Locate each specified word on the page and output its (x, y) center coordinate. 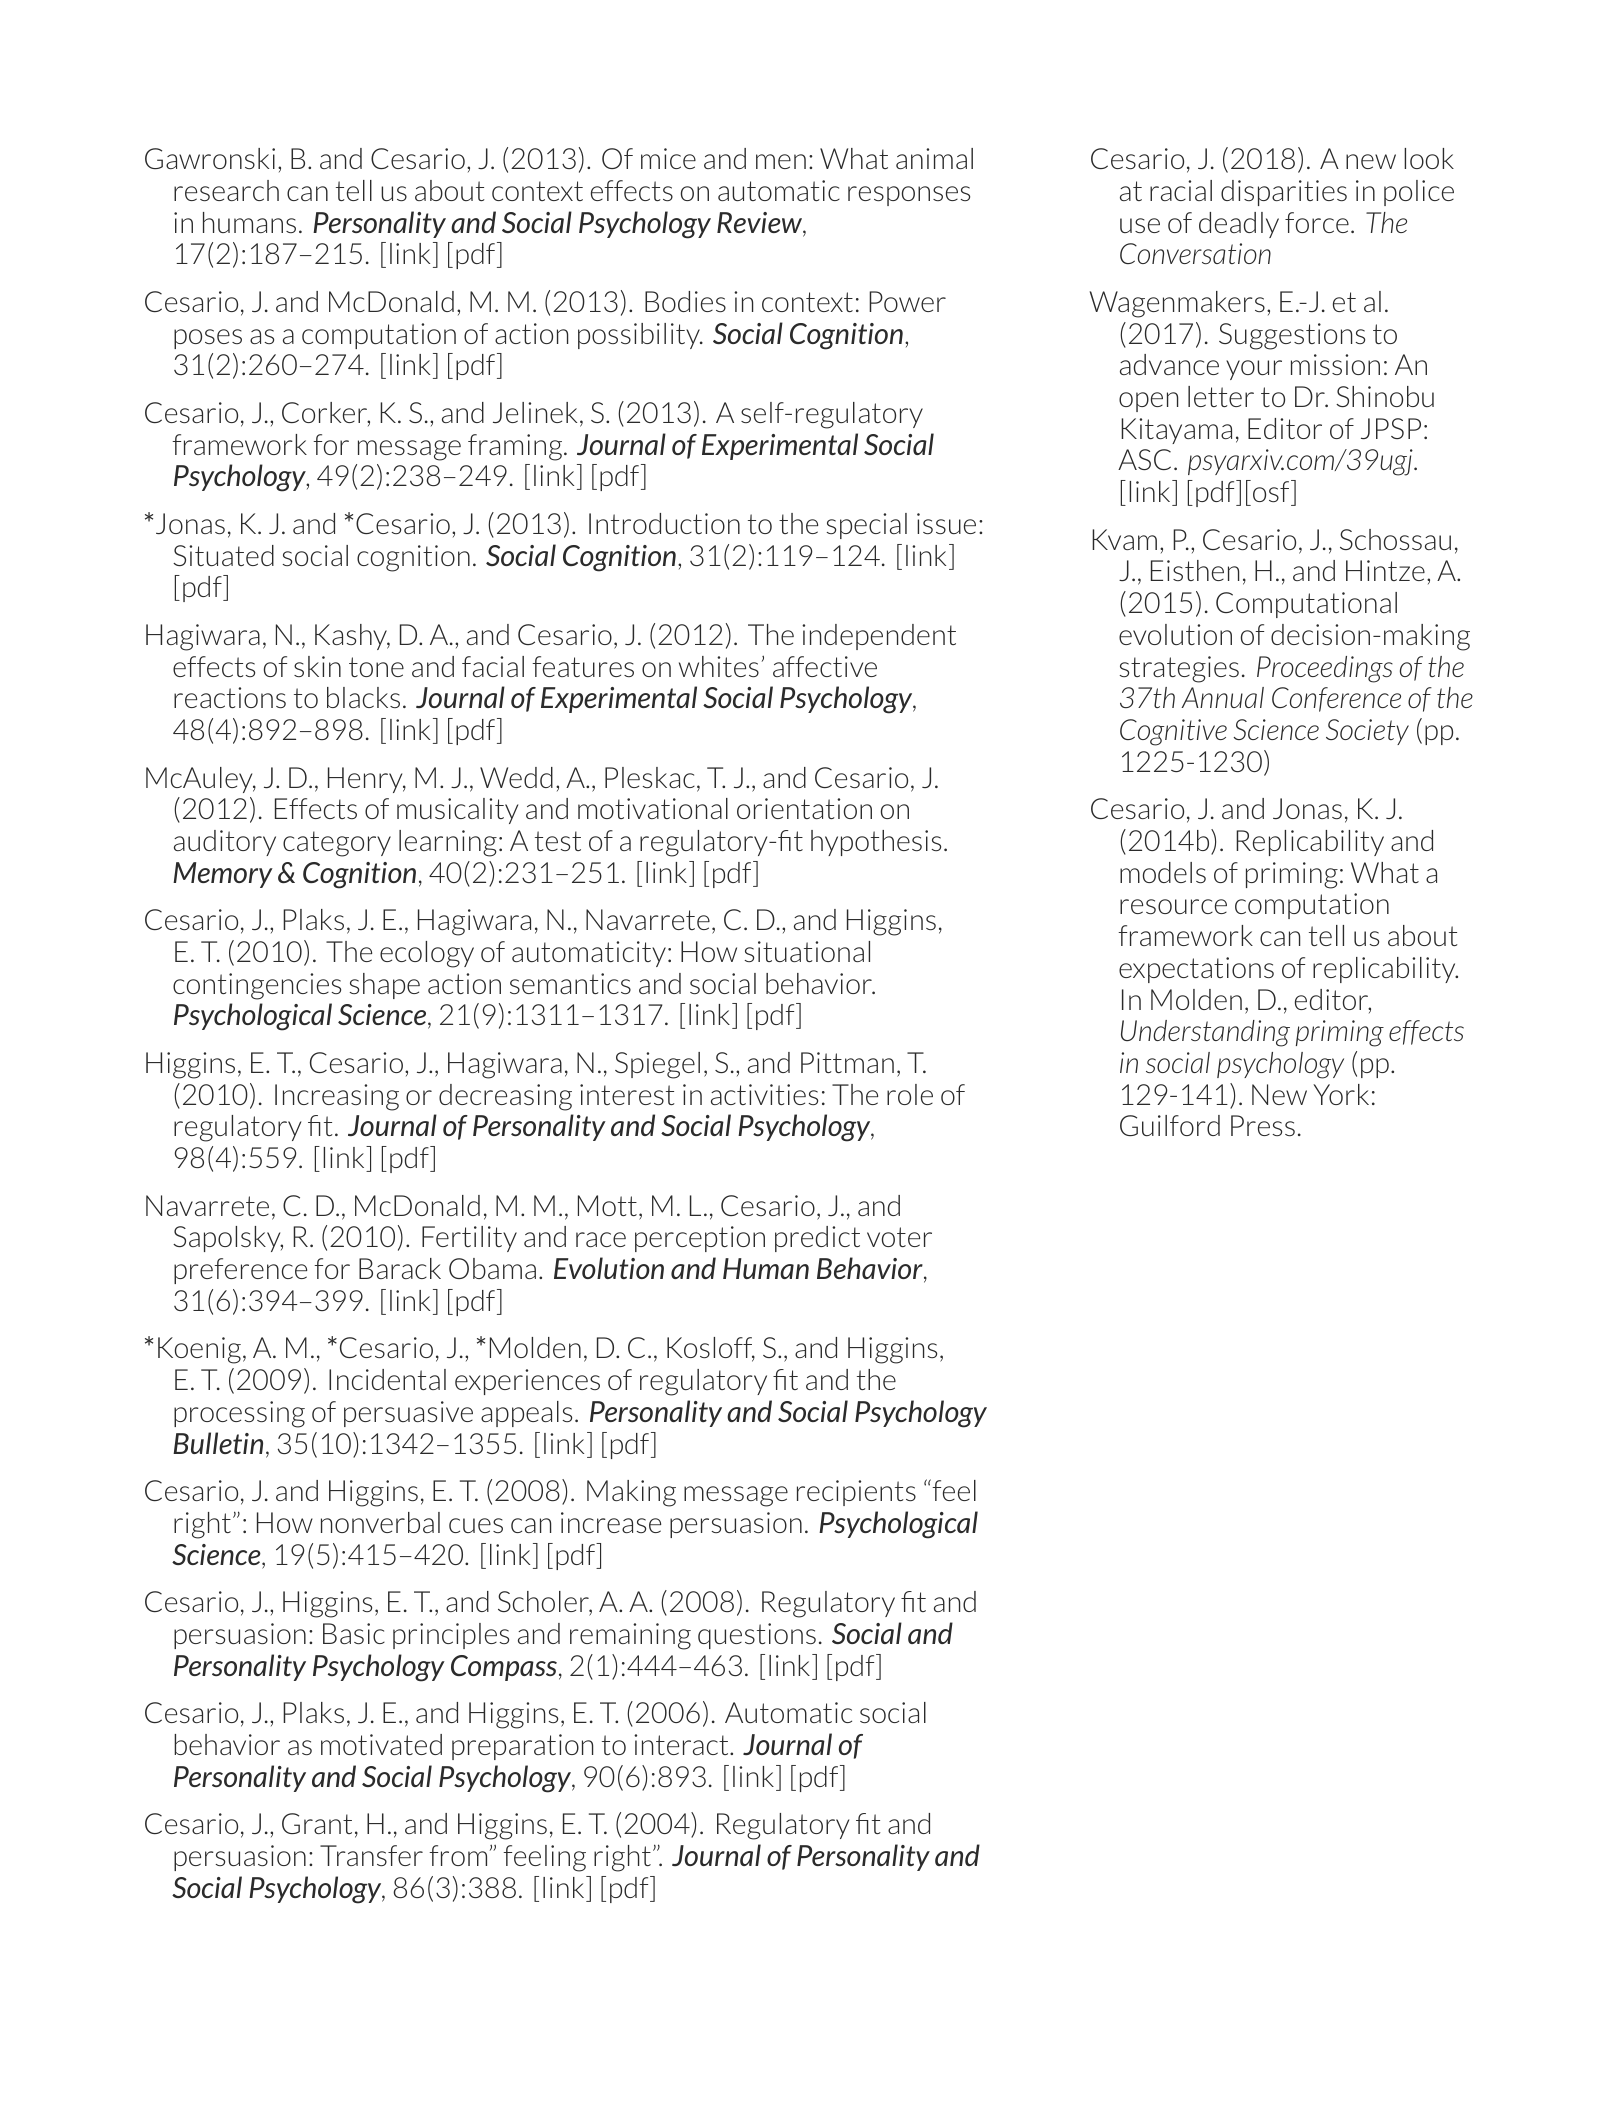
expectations (1196, 970)
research (226, 190)
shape (385, 986)
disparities (1284, 193)
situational (807, 951)
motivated (381, 1744)
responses (909, 196)
